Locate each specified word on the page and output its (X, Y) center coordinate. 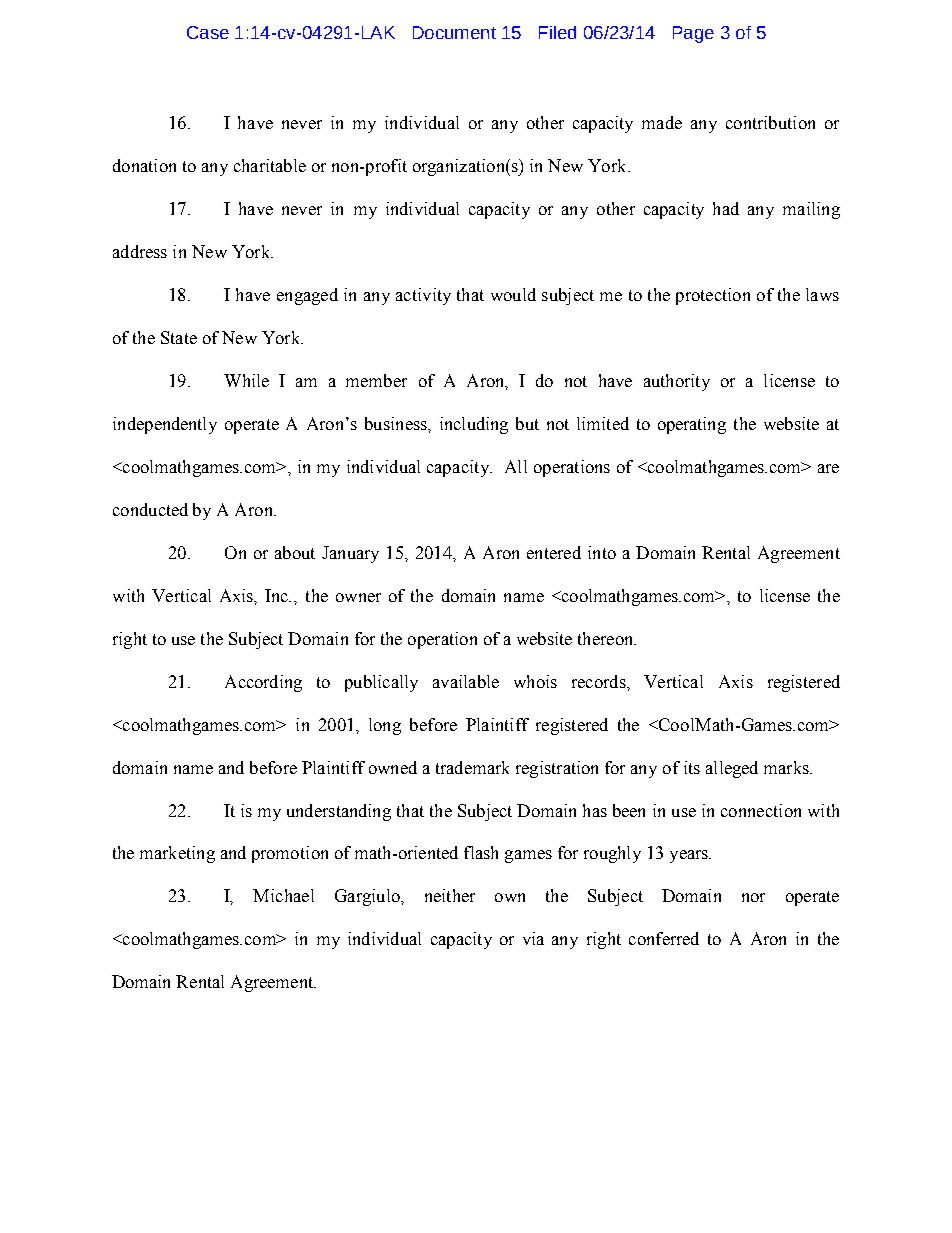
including (474, 425)
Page (693, 34)
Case (208, 32)
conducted (150, 509)
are (828, 468)
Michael (283, 895)
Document (454, 32)
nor (753, 897)
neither (450, 895)
